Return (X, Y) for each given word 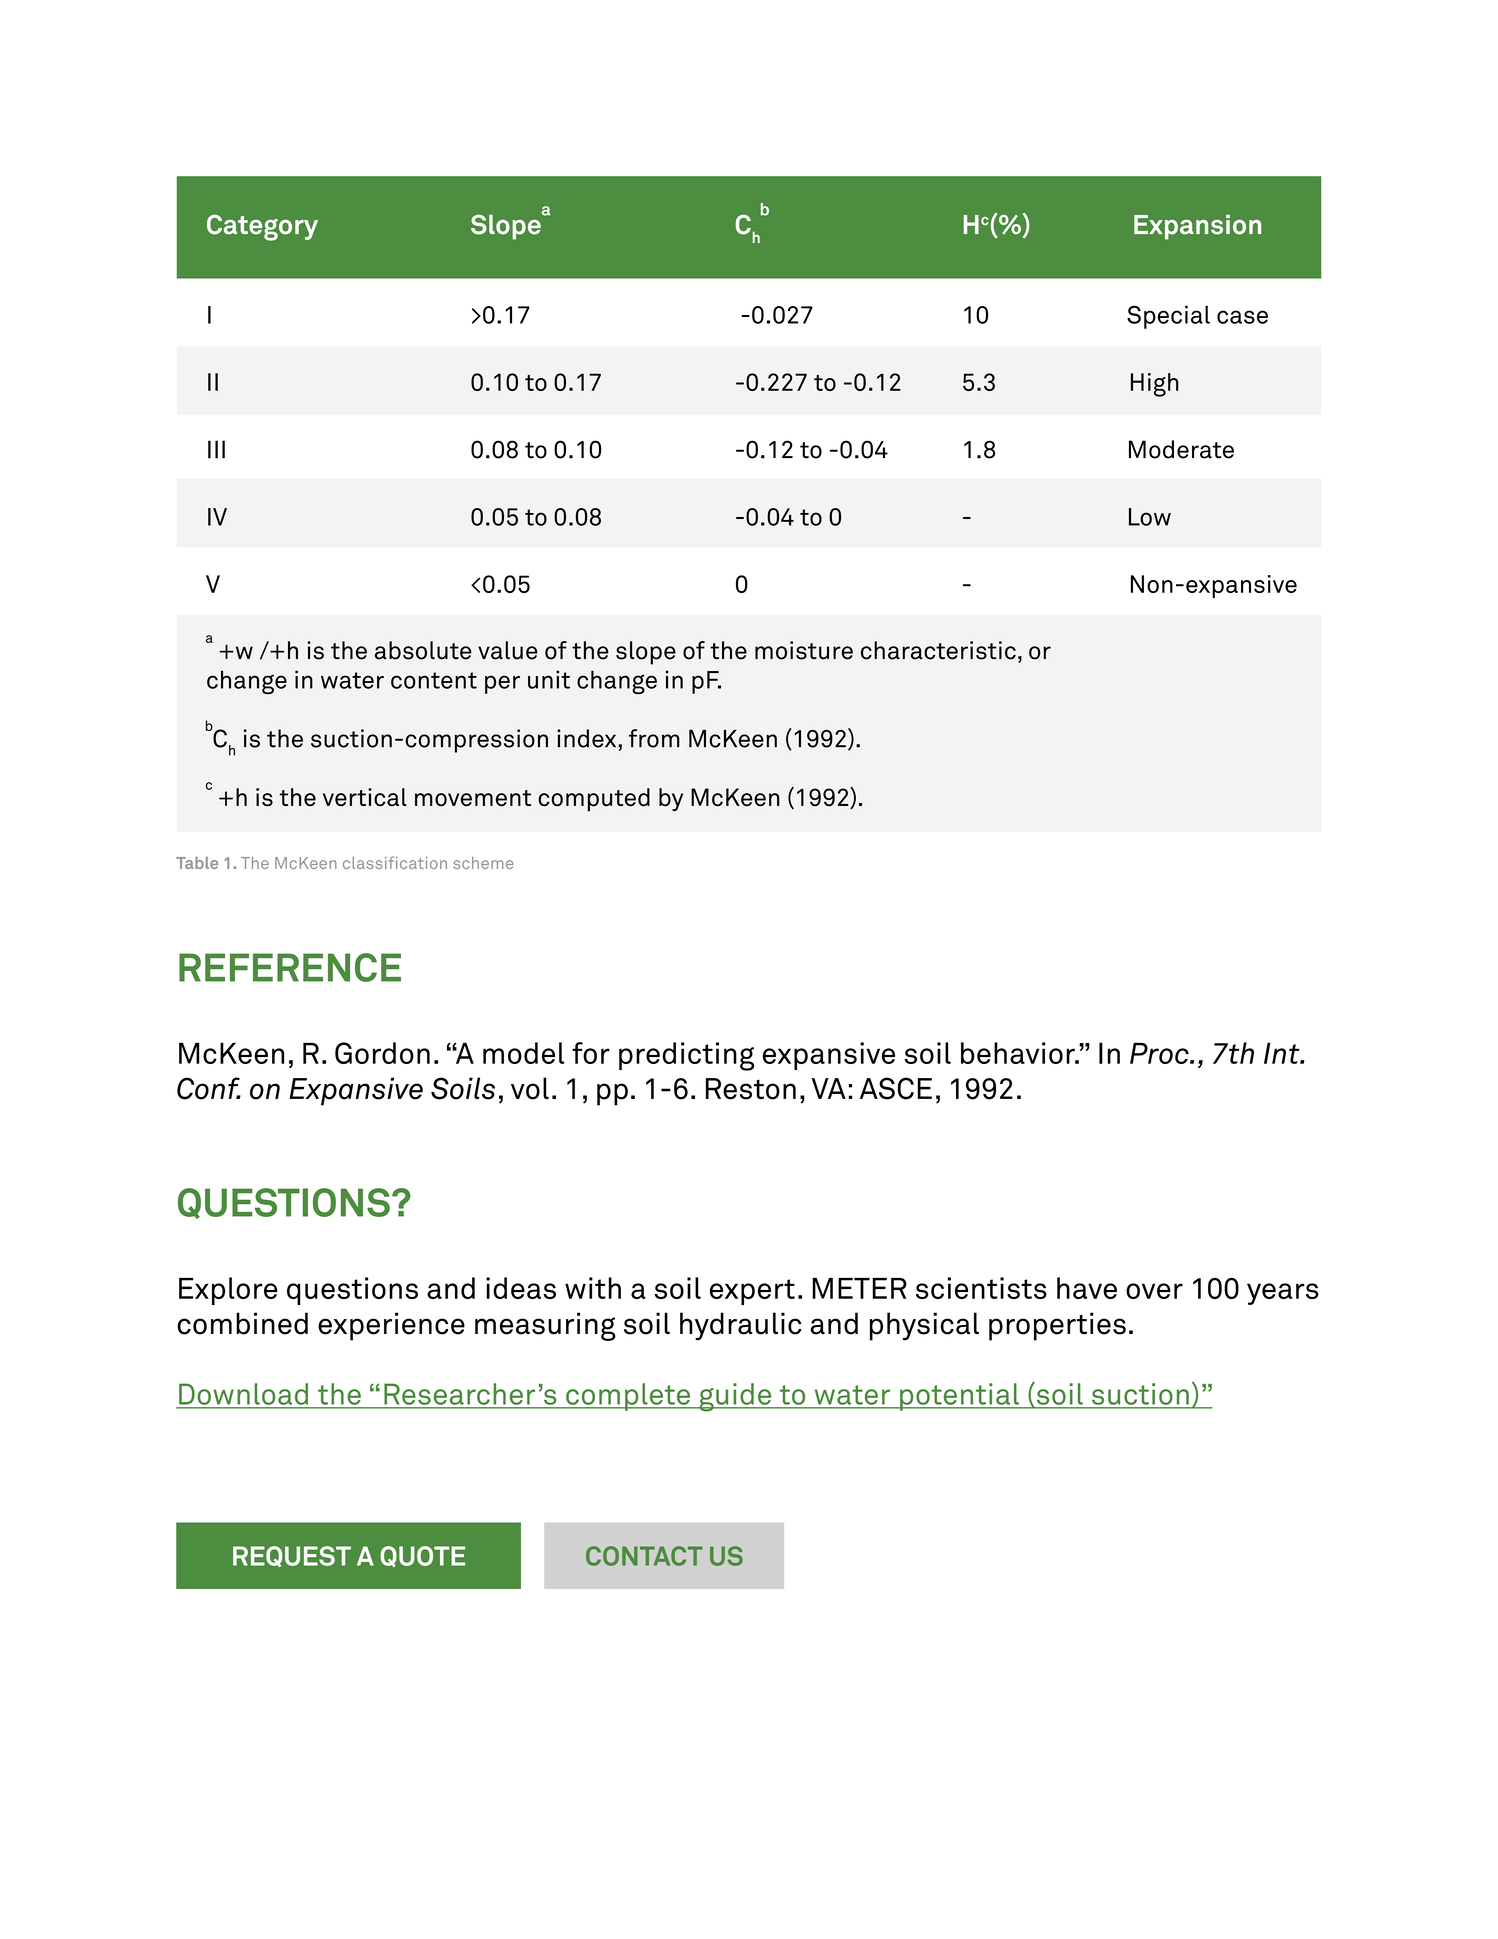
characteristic (938, 650)
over (1154, 1291)
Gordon (382, 1053)
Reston (751, 1089)
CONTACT (644, 1556)
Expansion (1197, 227)
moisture (804, 650)
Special (1168, 317)
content (434, 680)
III (216, 449)
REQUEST (292, 1556)
